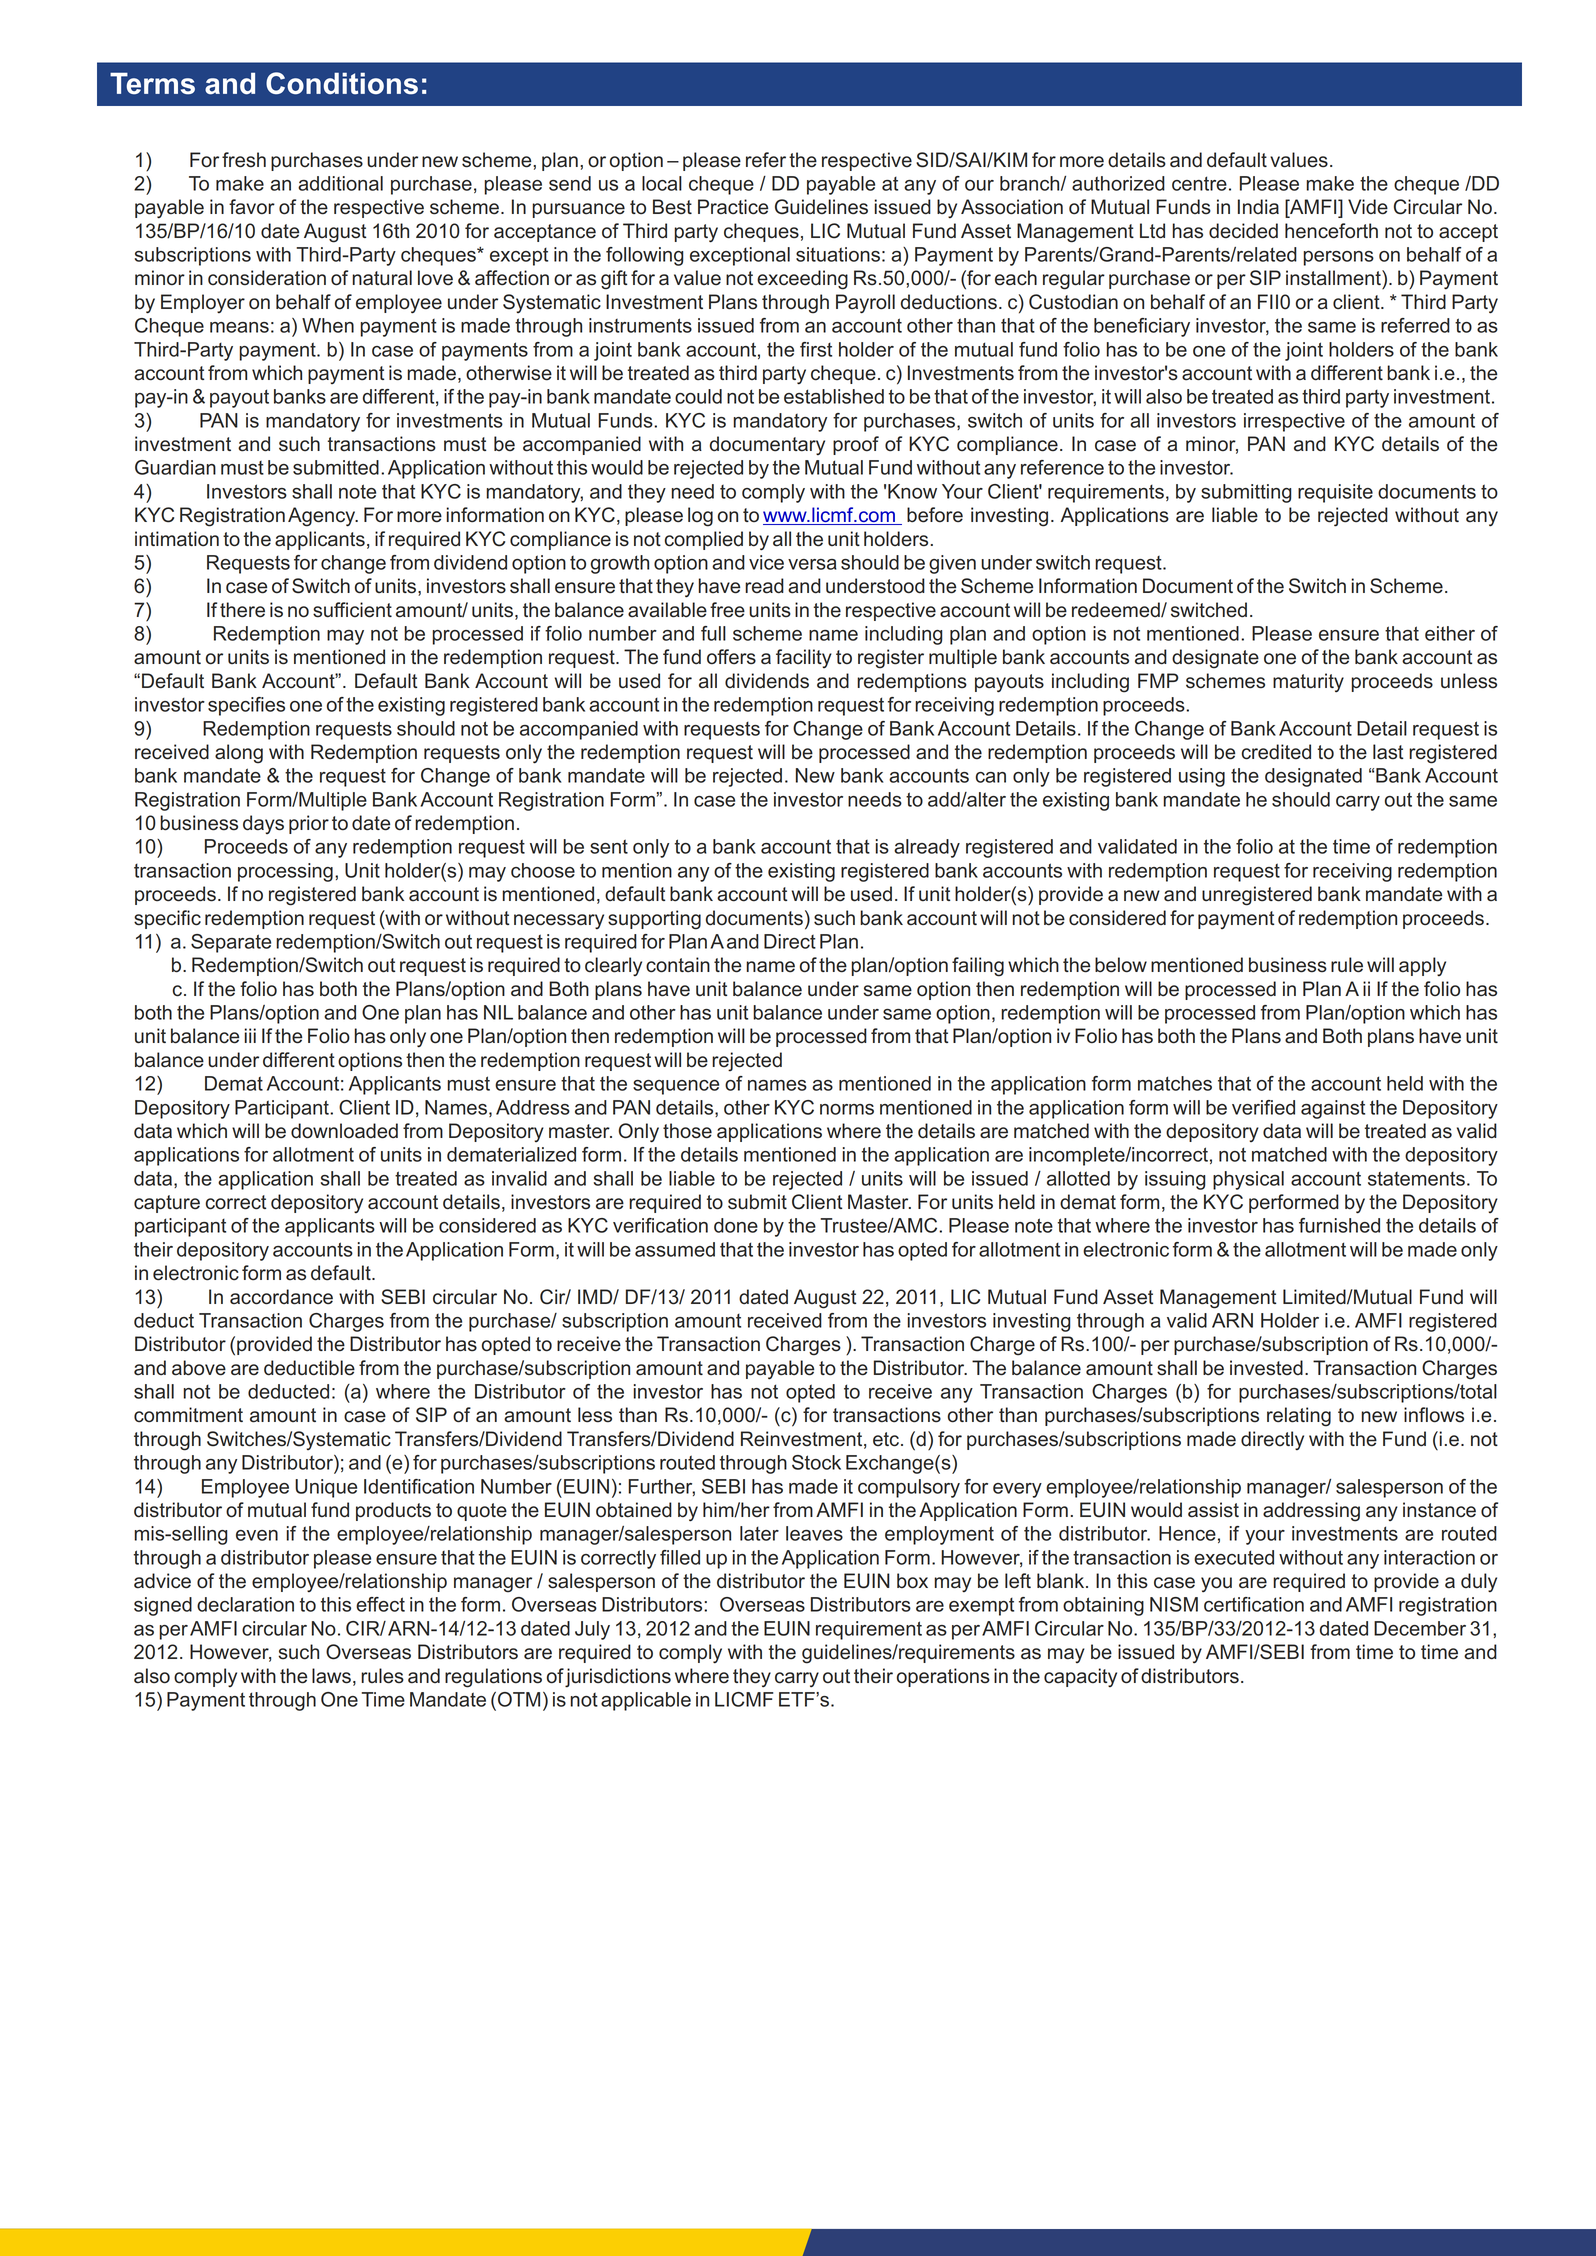 This image has width=1596, height=2256. I want to click on Practice, so click(733, 207).
